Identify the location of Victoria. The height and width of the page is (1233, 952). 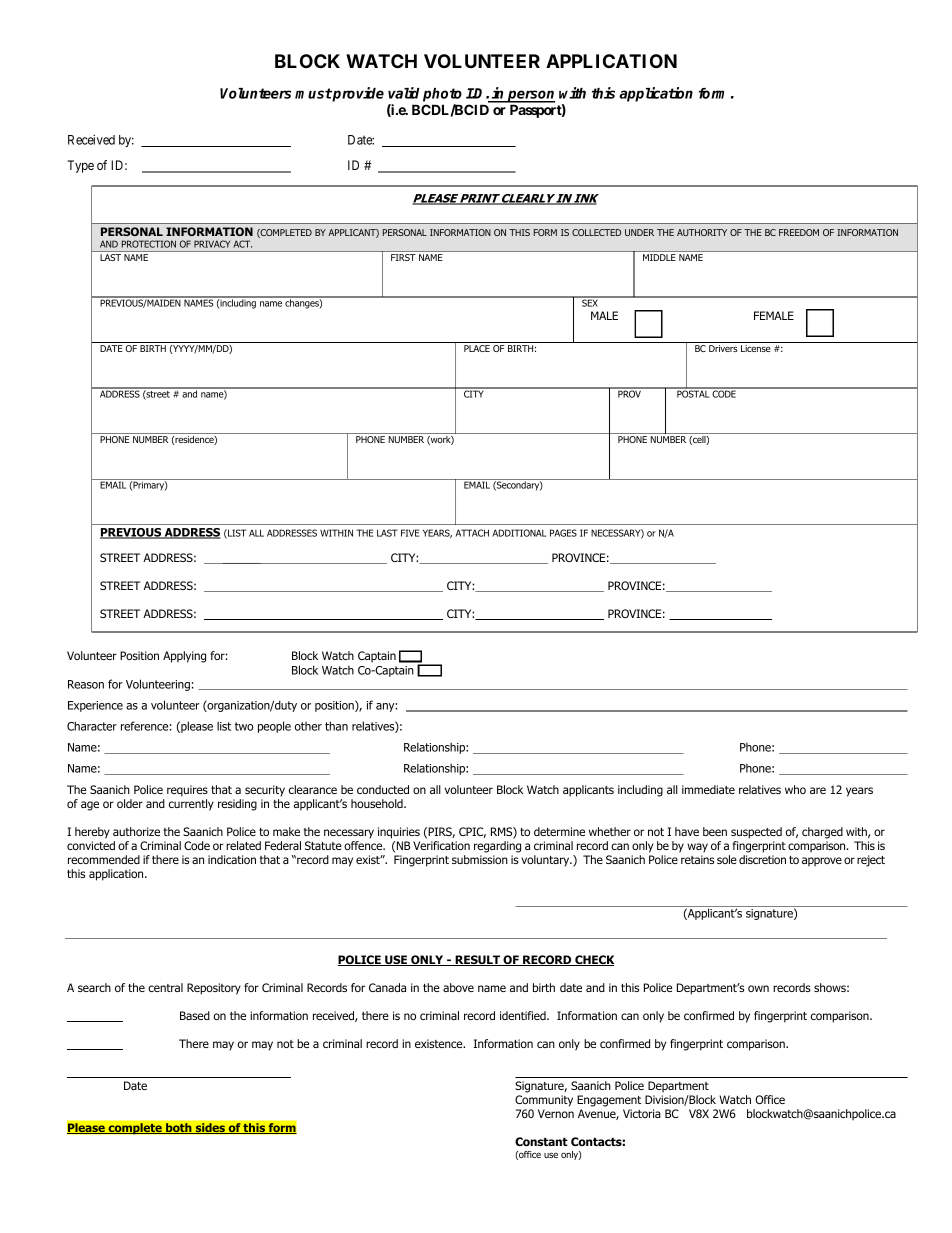
(642, 1113).
